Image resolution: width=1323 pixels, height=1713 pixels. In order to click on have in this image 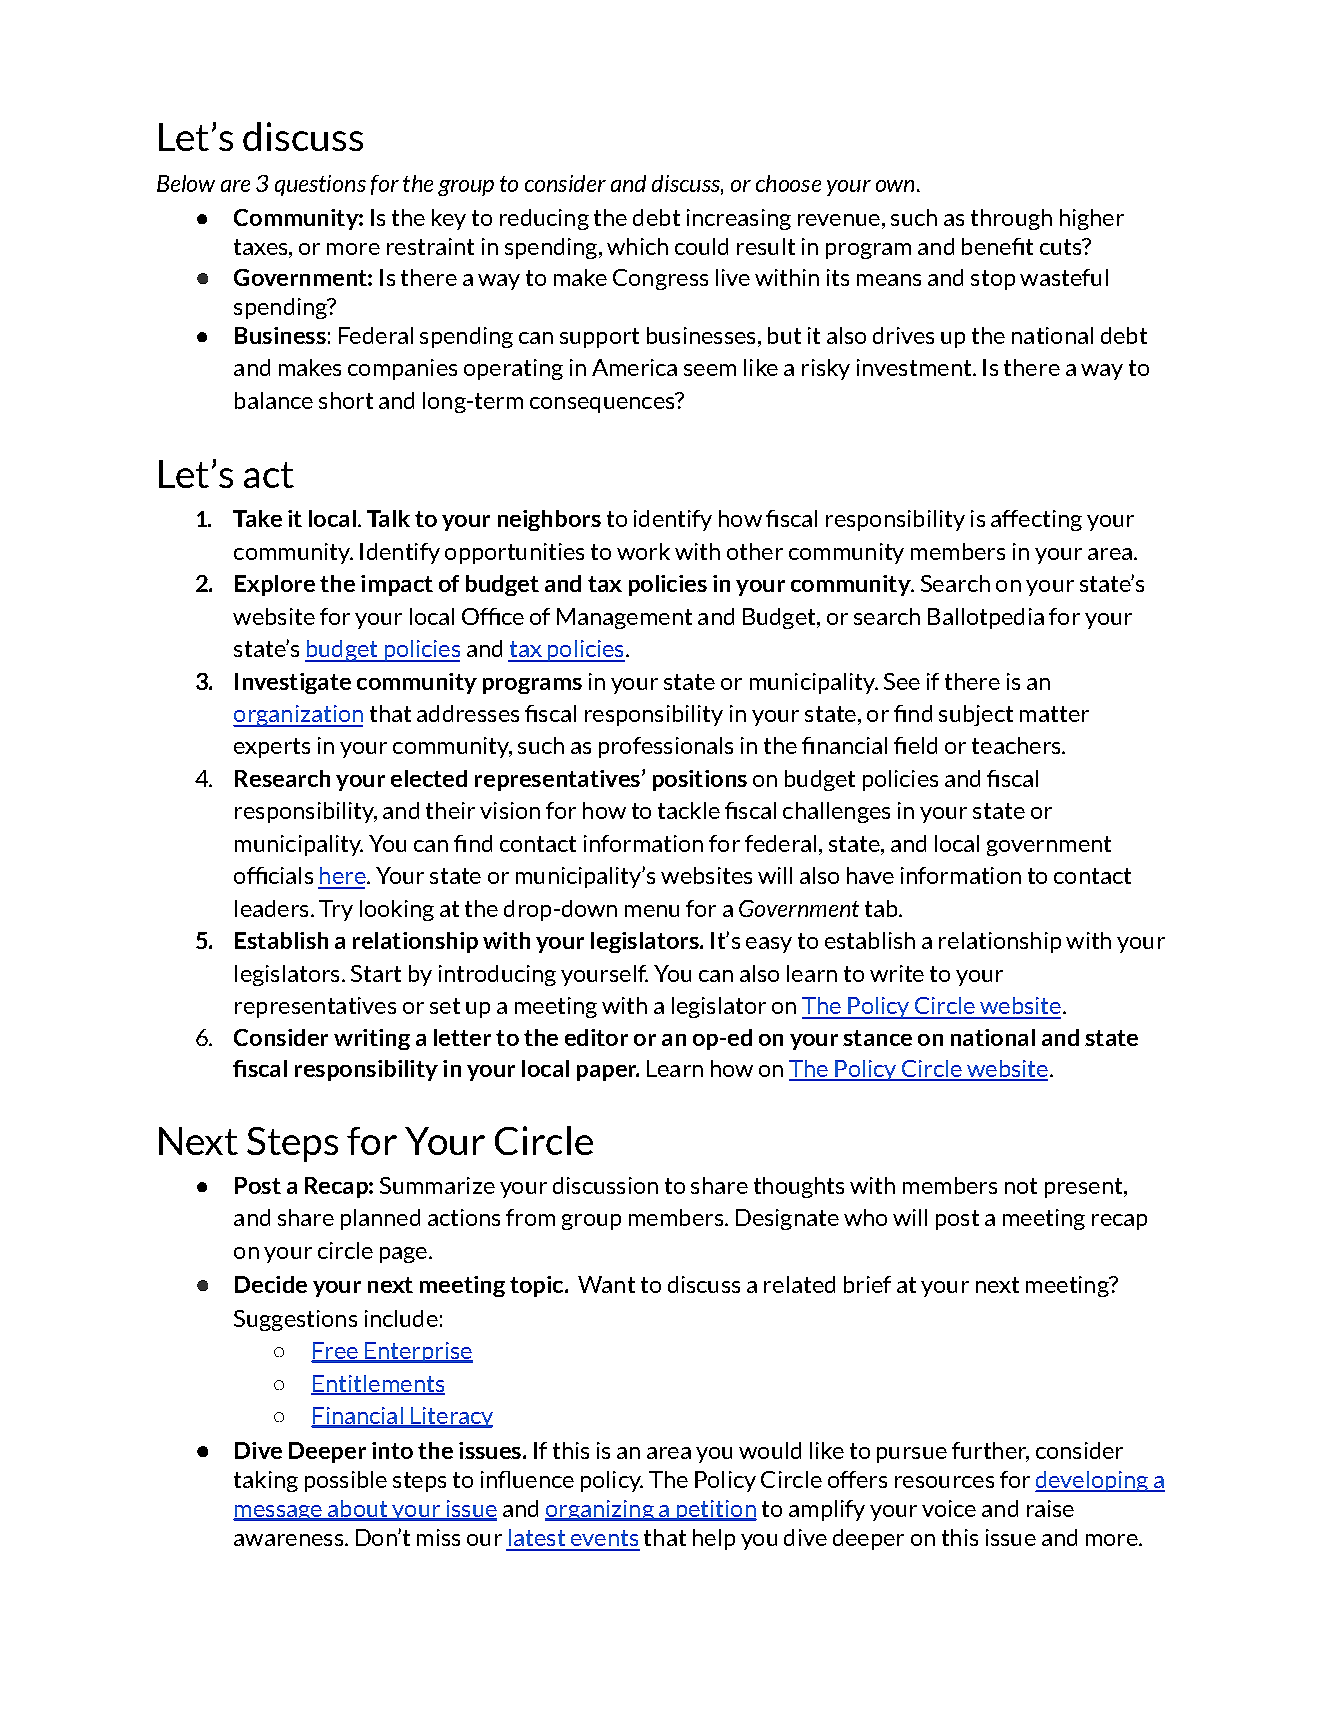, I will do `click(870, 875)`.
